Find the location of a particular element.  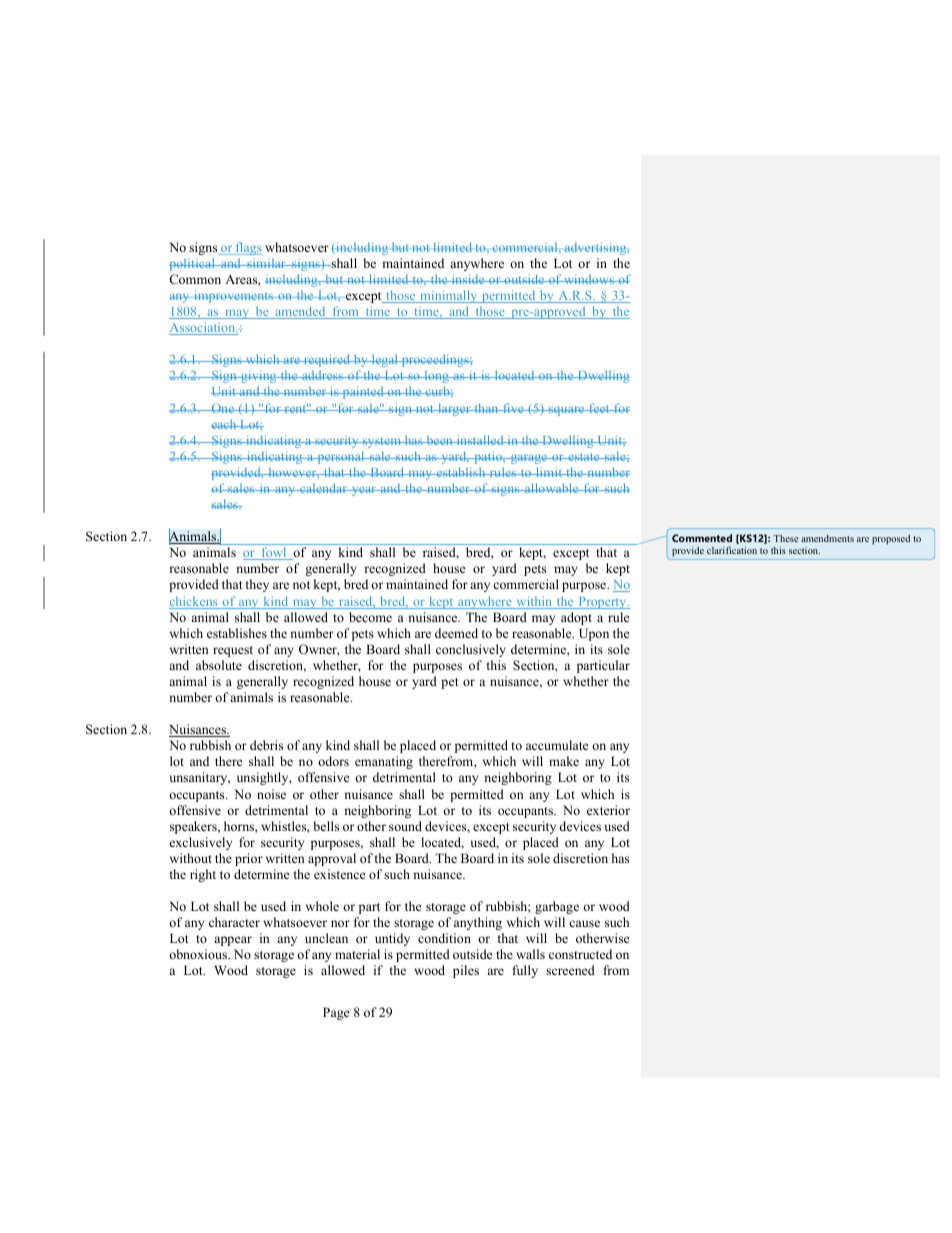

feet is located at coordinates (599, 408).
